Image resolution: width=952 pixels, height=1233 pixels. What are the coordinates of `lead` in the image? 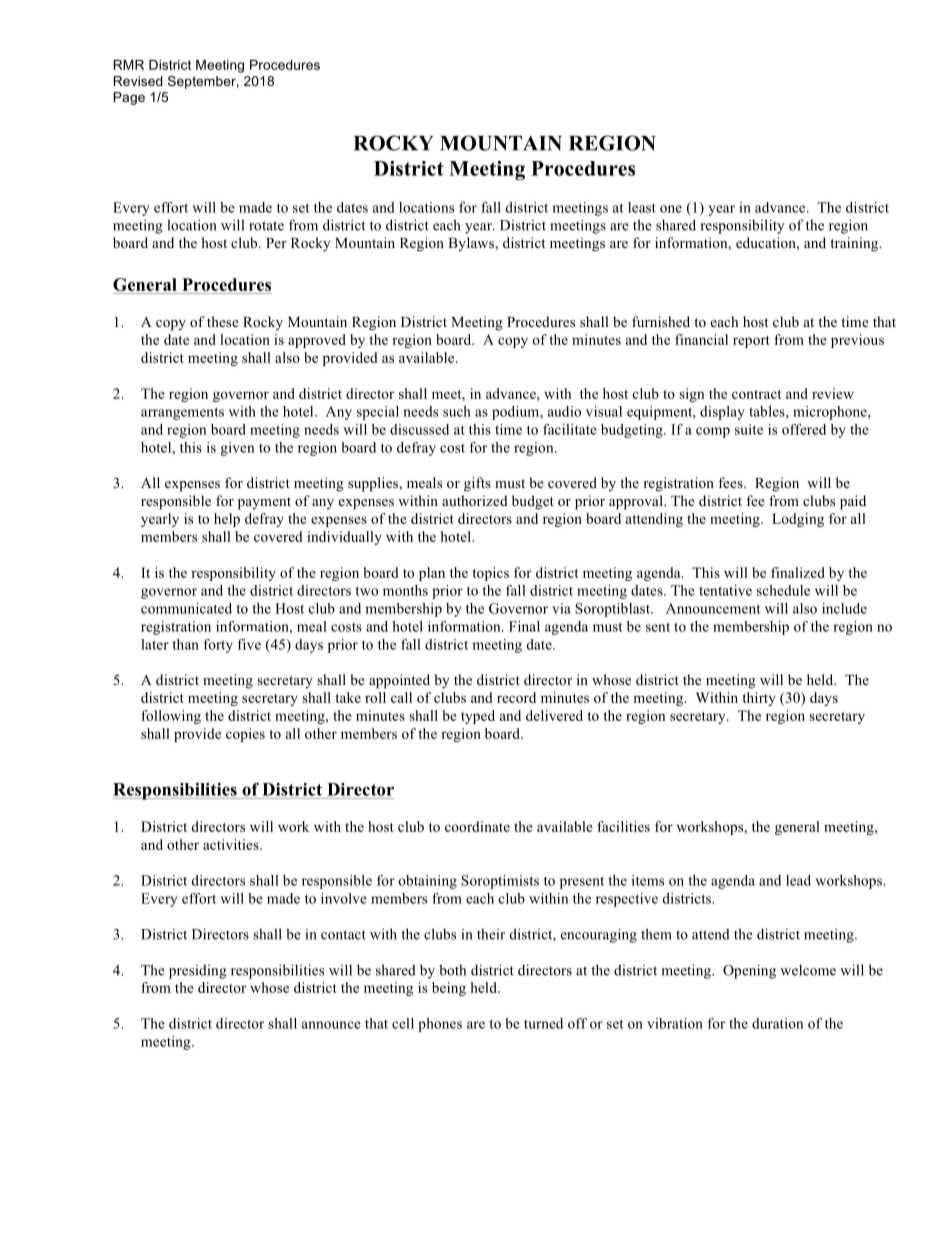 It's located at (798, 880).
